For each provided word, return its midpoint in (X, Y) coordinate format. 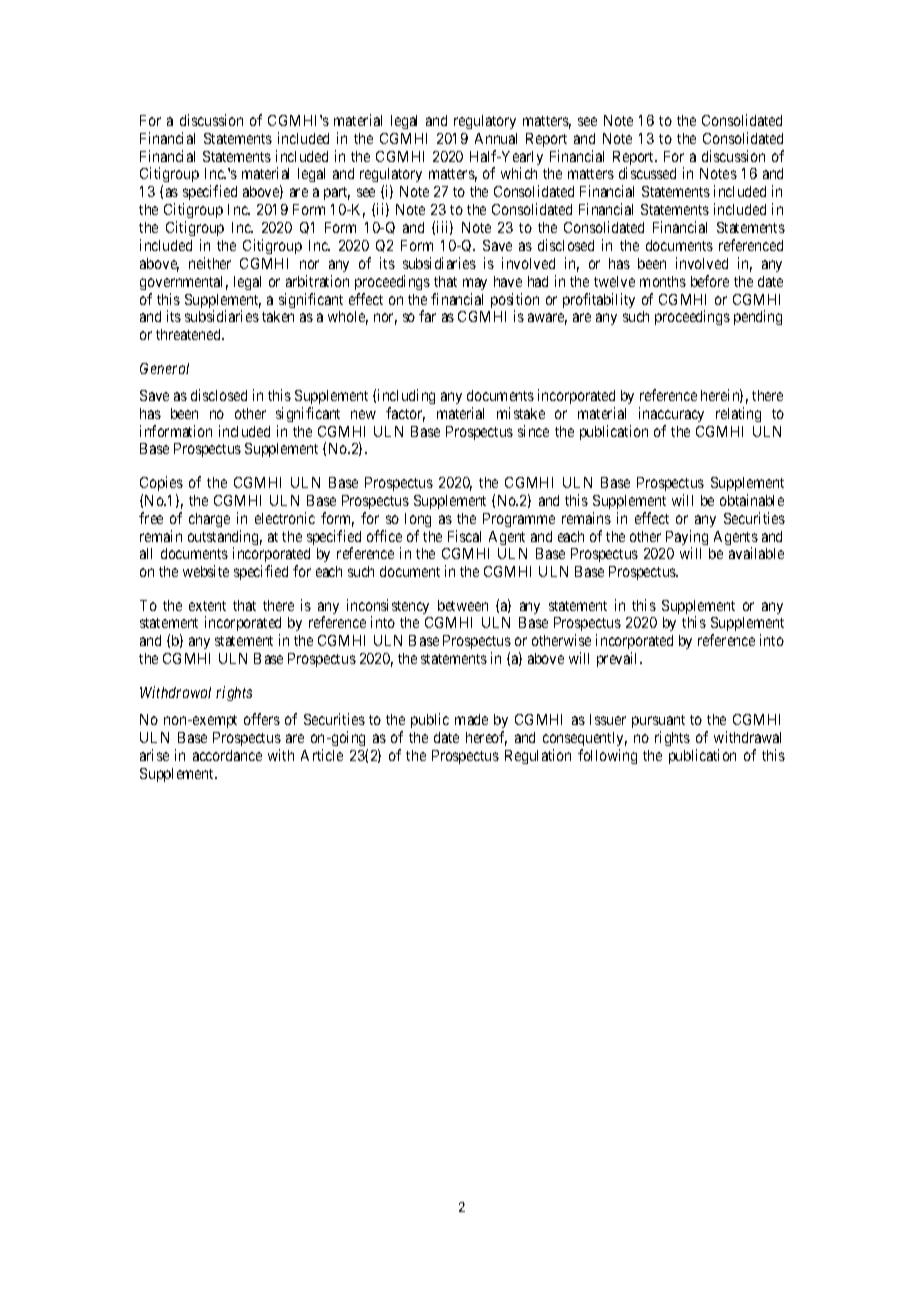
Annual (496, 138)
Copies (161, 483)
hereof (486, 738)
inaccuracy (671, 414)
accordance (227, 755)
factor (405, 414)
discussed (647, 173)
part (337, 193)
